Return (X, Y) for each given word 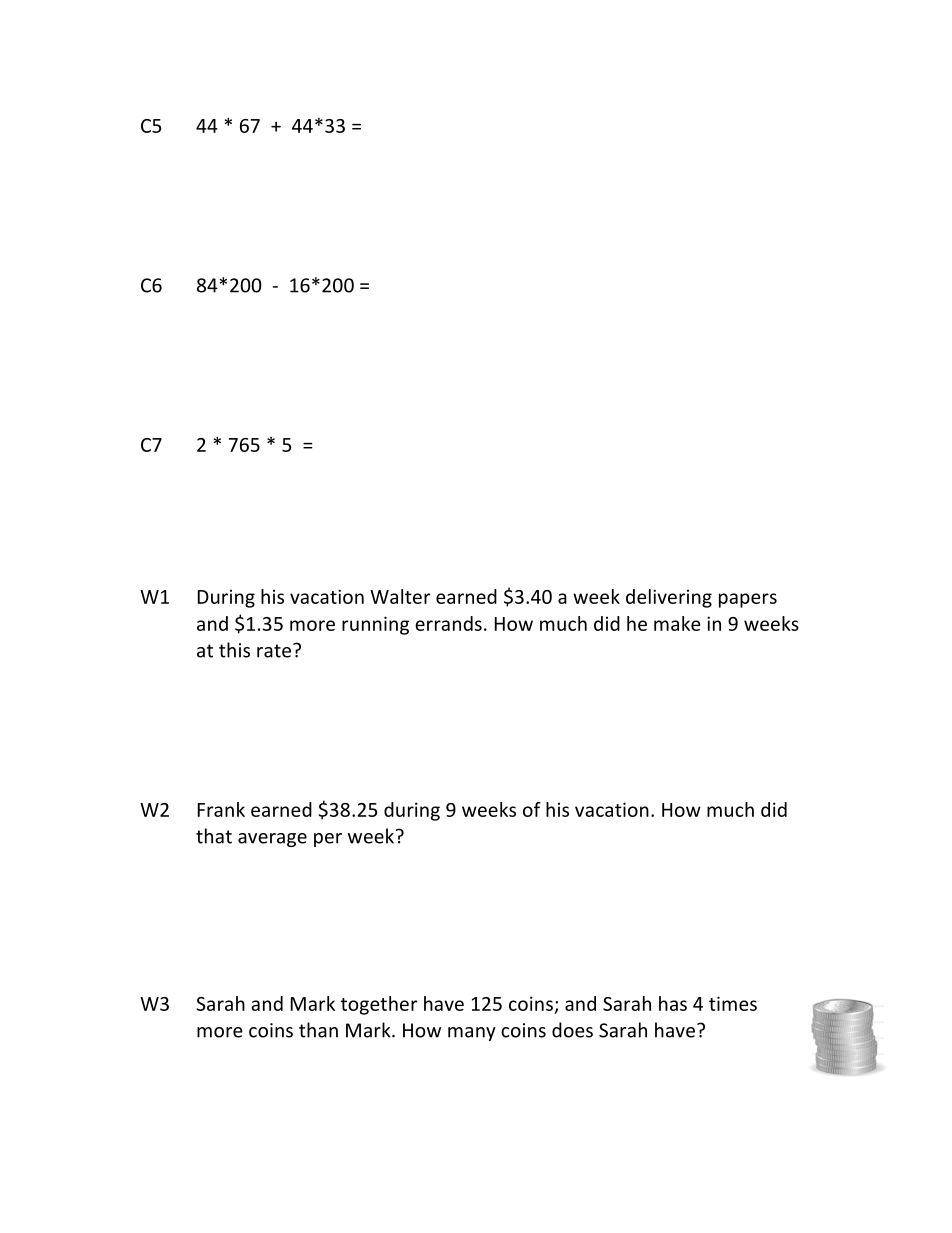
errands (448, 623)
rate (274, 651)
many (472, 1034)
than (318, 1030)
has (673, 1003)
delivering (669, 598)
